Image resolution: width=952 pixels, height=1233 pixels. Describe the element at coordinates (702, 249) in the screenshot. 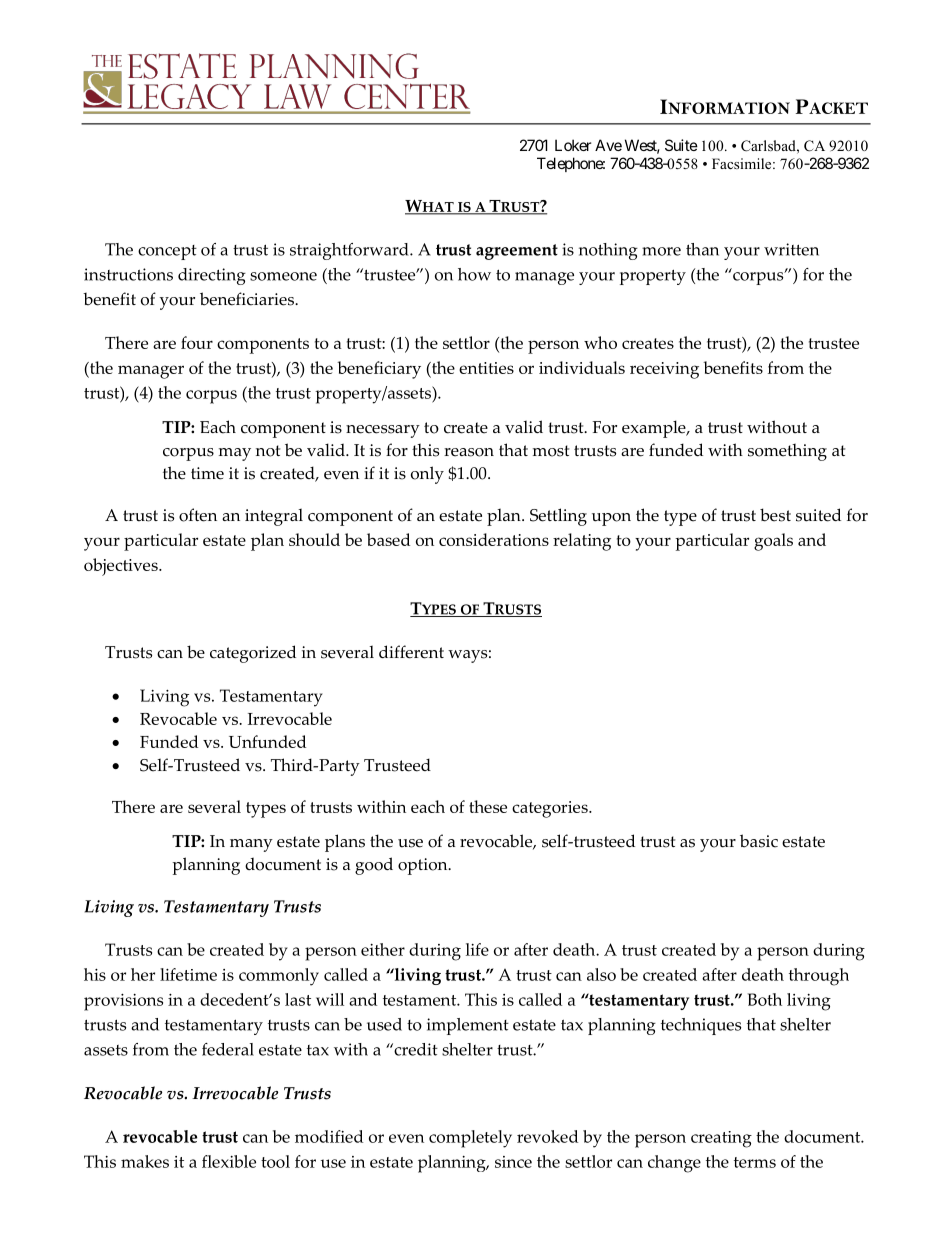

I see `than` at that location.
